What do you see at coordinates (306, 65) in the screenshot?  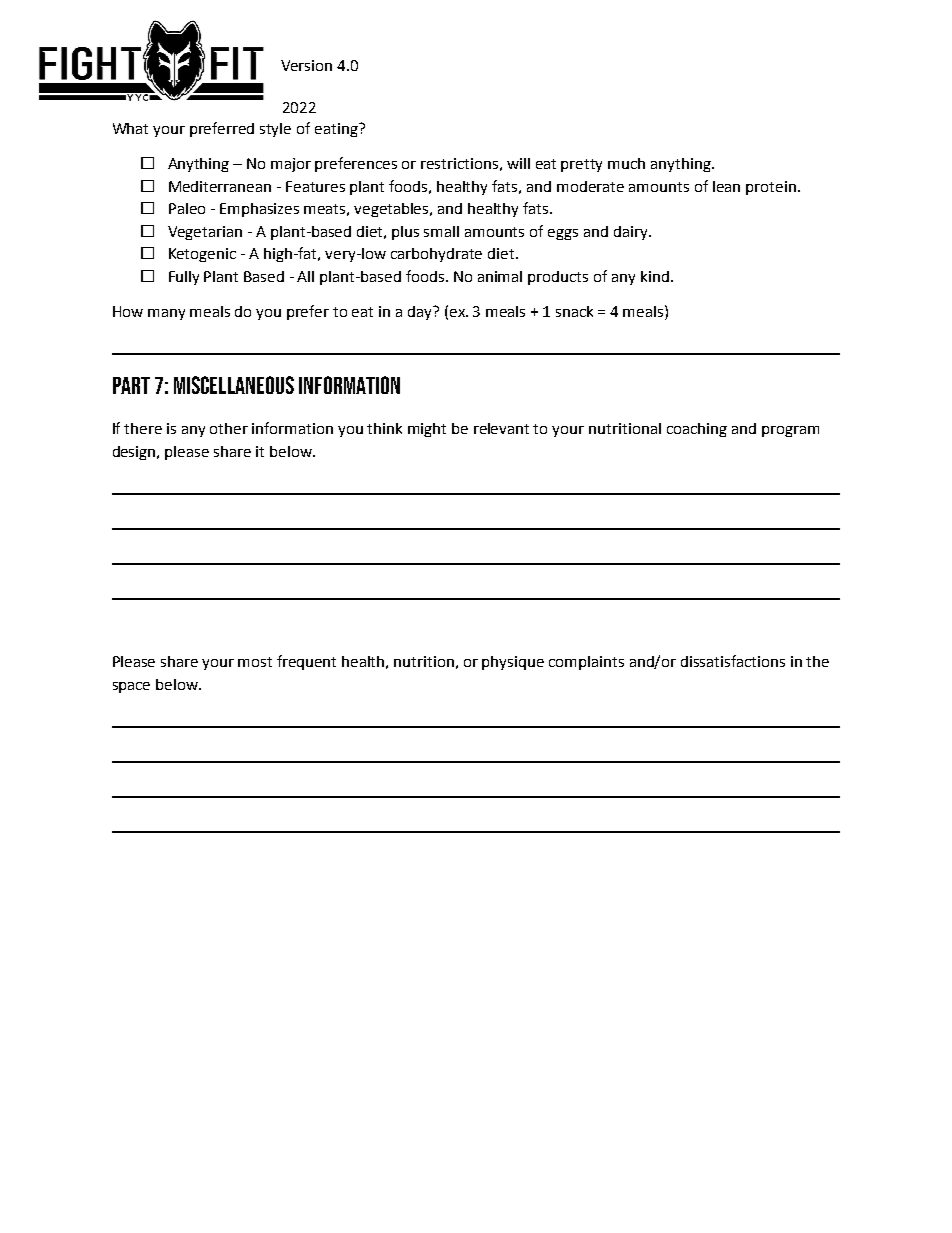 I see `Version` at bounding box center [306, 65].
